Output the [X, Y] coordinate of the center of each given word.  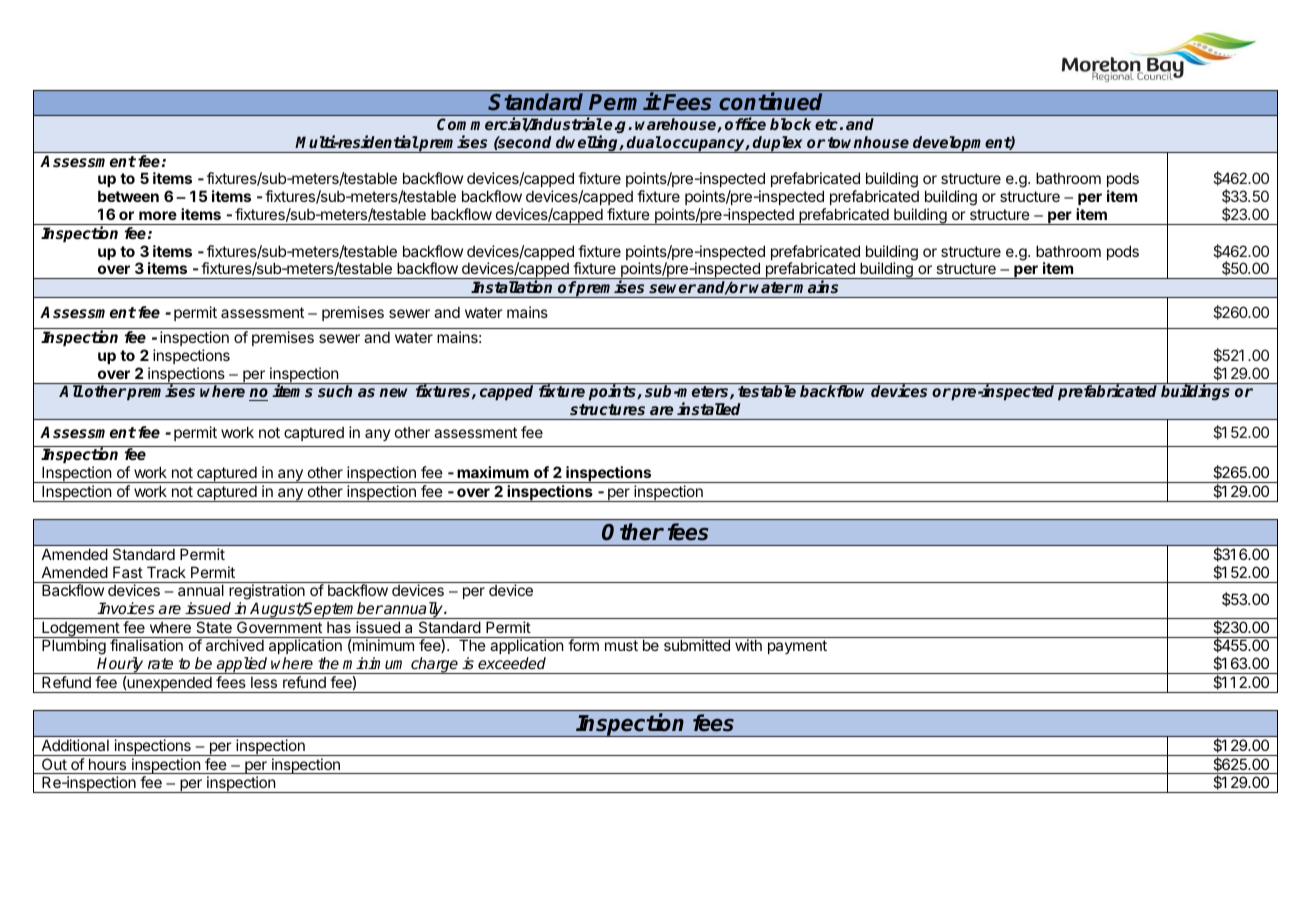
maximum [493, 472]
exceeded [512, 663]
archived [235, 645]
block [791, 124]
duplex [778, 144]
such [335, 391]
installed [708, 408]
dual [644, 142]
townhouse [868, 142]
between [128, 196]
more [158, 215]
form [583, 645]
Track [166, 572]
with [748, 645]
